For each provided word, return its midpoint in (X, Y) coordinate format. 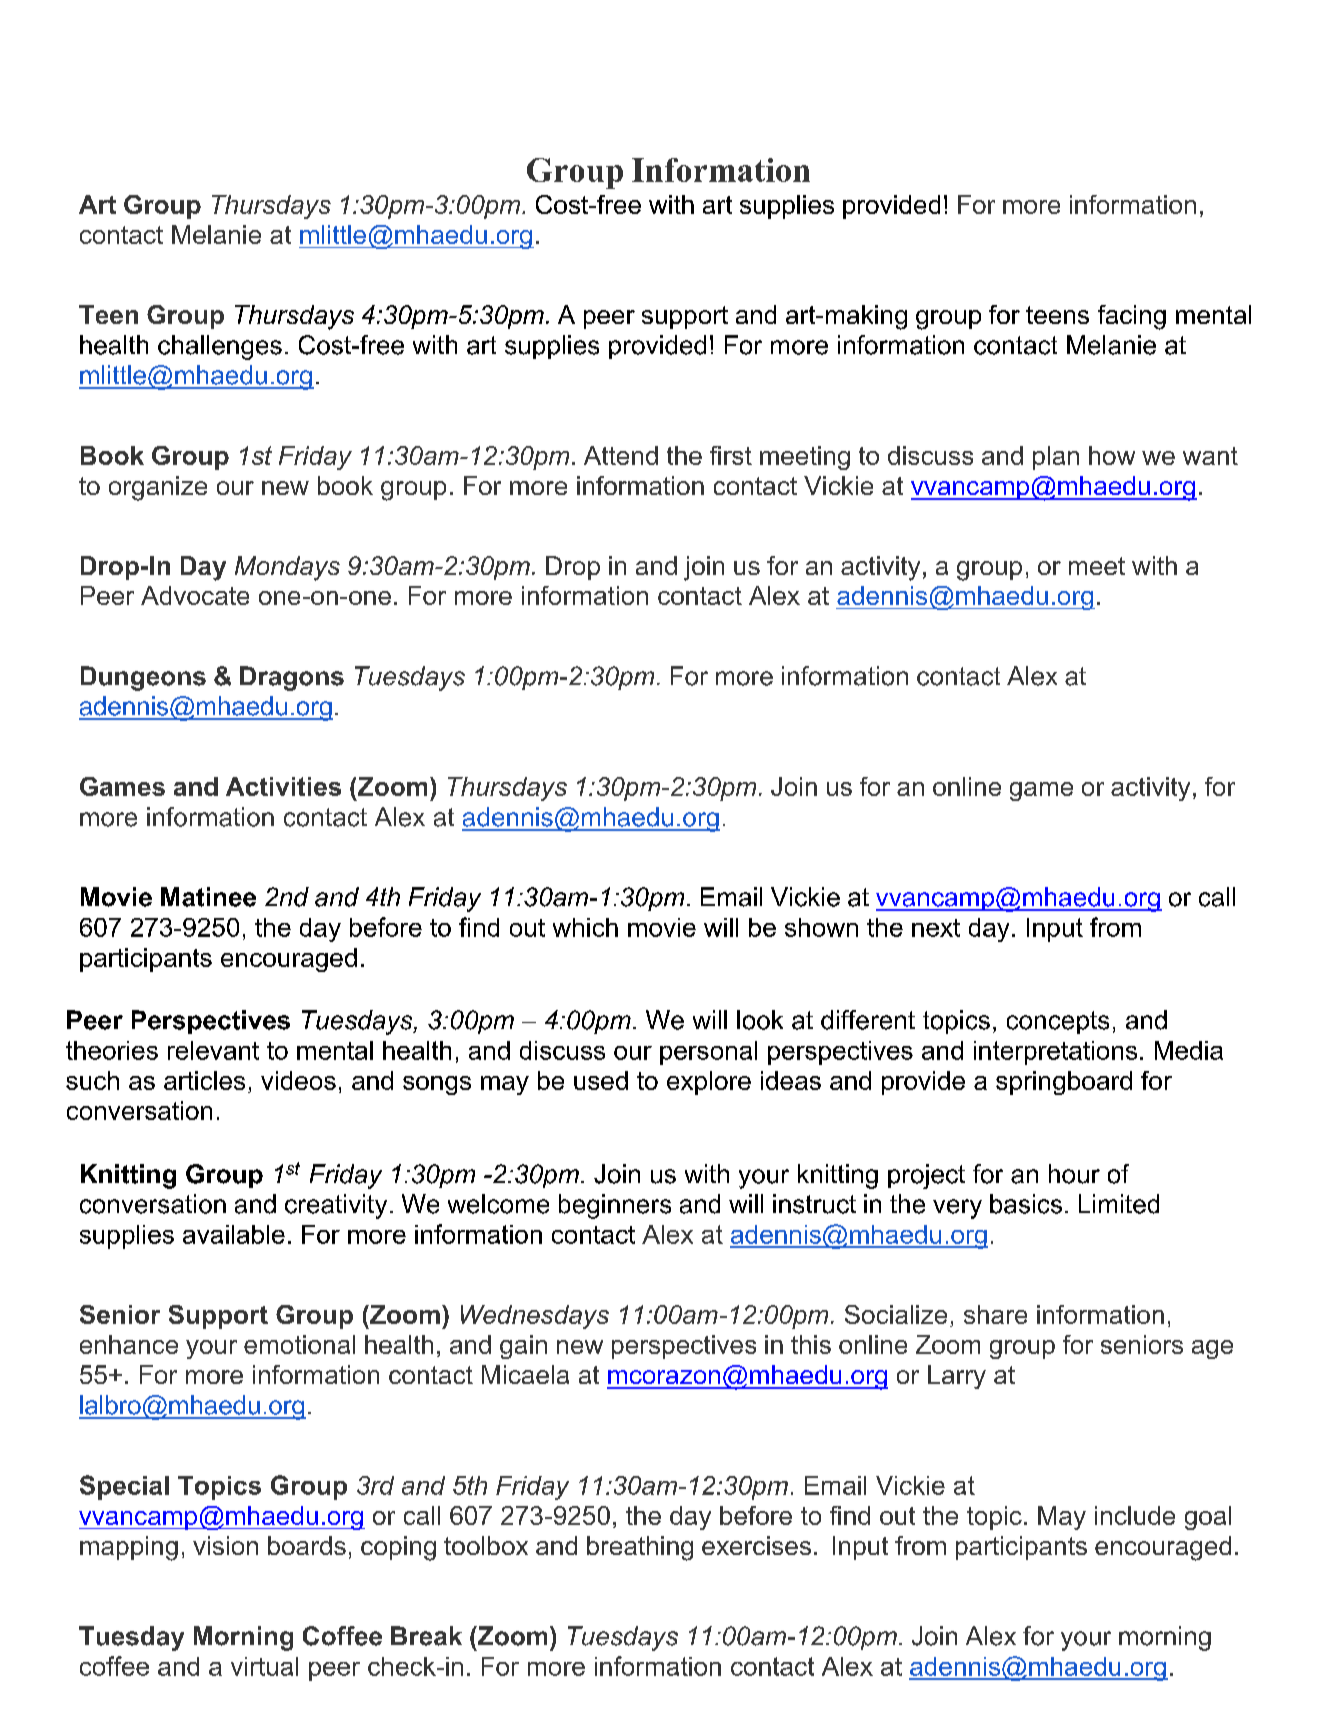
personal (708, 1053)
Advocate (195, 595)
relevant (213, 1050)
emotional (299, 1344)
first (731, 455)
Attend (621, 455)
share (995, 1314)
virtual (264, 1666)
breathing (640, 1548)
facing (1132, 317)
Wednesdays (535, 1317)
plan (1056, 458)
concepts (1058, 1022)
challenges (220, 347)
